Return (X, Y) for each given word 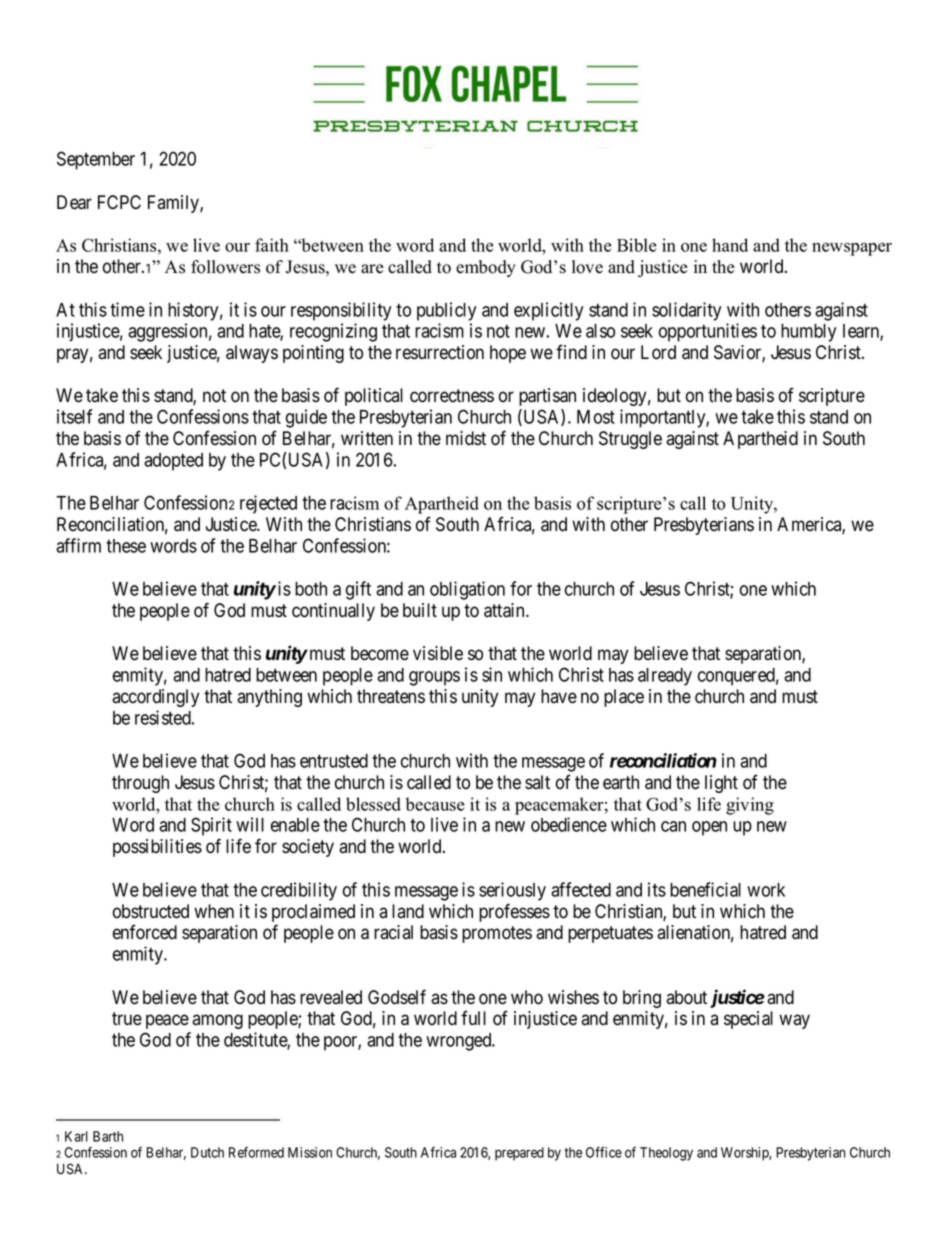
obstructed (151, 911)
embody (486, 268)
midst (466, 438)
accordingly (155, 698)
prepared (519, 1154)
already (665, 677)
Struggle (630, 440)
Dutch (207, 1152)
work (766, 890)
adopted (173, 462)
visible (438, 653)
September (96, 160)
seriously (512, 891)
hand (730, 245)
